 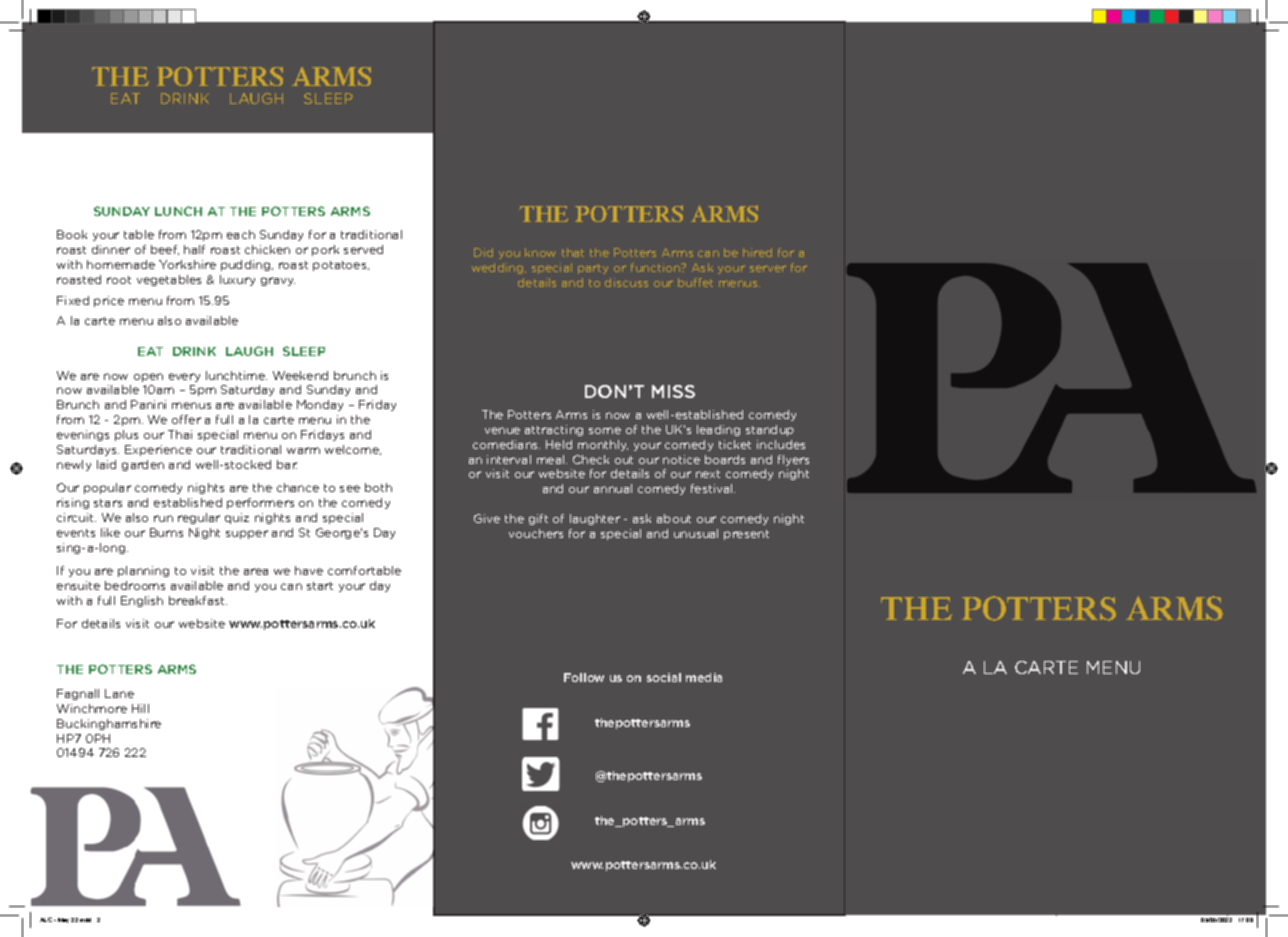 What do you see at coordinates (363, 249) in the screenshot?
I see `served` at bounding box center [363, 249].
